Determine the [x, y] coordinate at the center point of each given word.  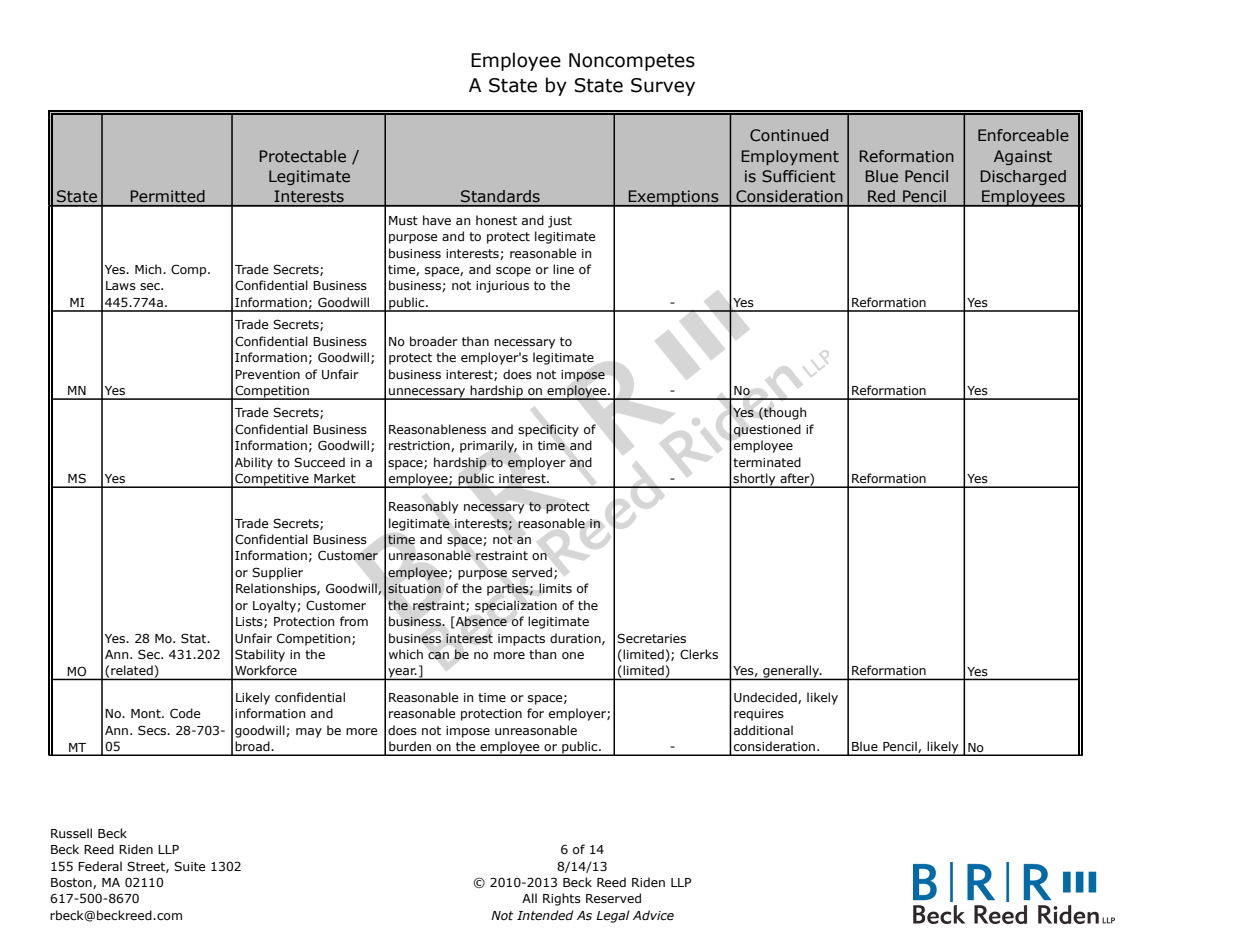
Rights [562, 899]
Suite [189, 866]
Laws [121, 285]
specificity [548, 430]
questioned [767, 430]
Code [185, 713]
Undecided [766, 698]
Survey [663, 87]
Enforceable [1023, 135]
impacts [521, 640]
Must [403, 220]
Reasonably [423, 507]
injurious [502, 287]
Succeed [319, 462]
